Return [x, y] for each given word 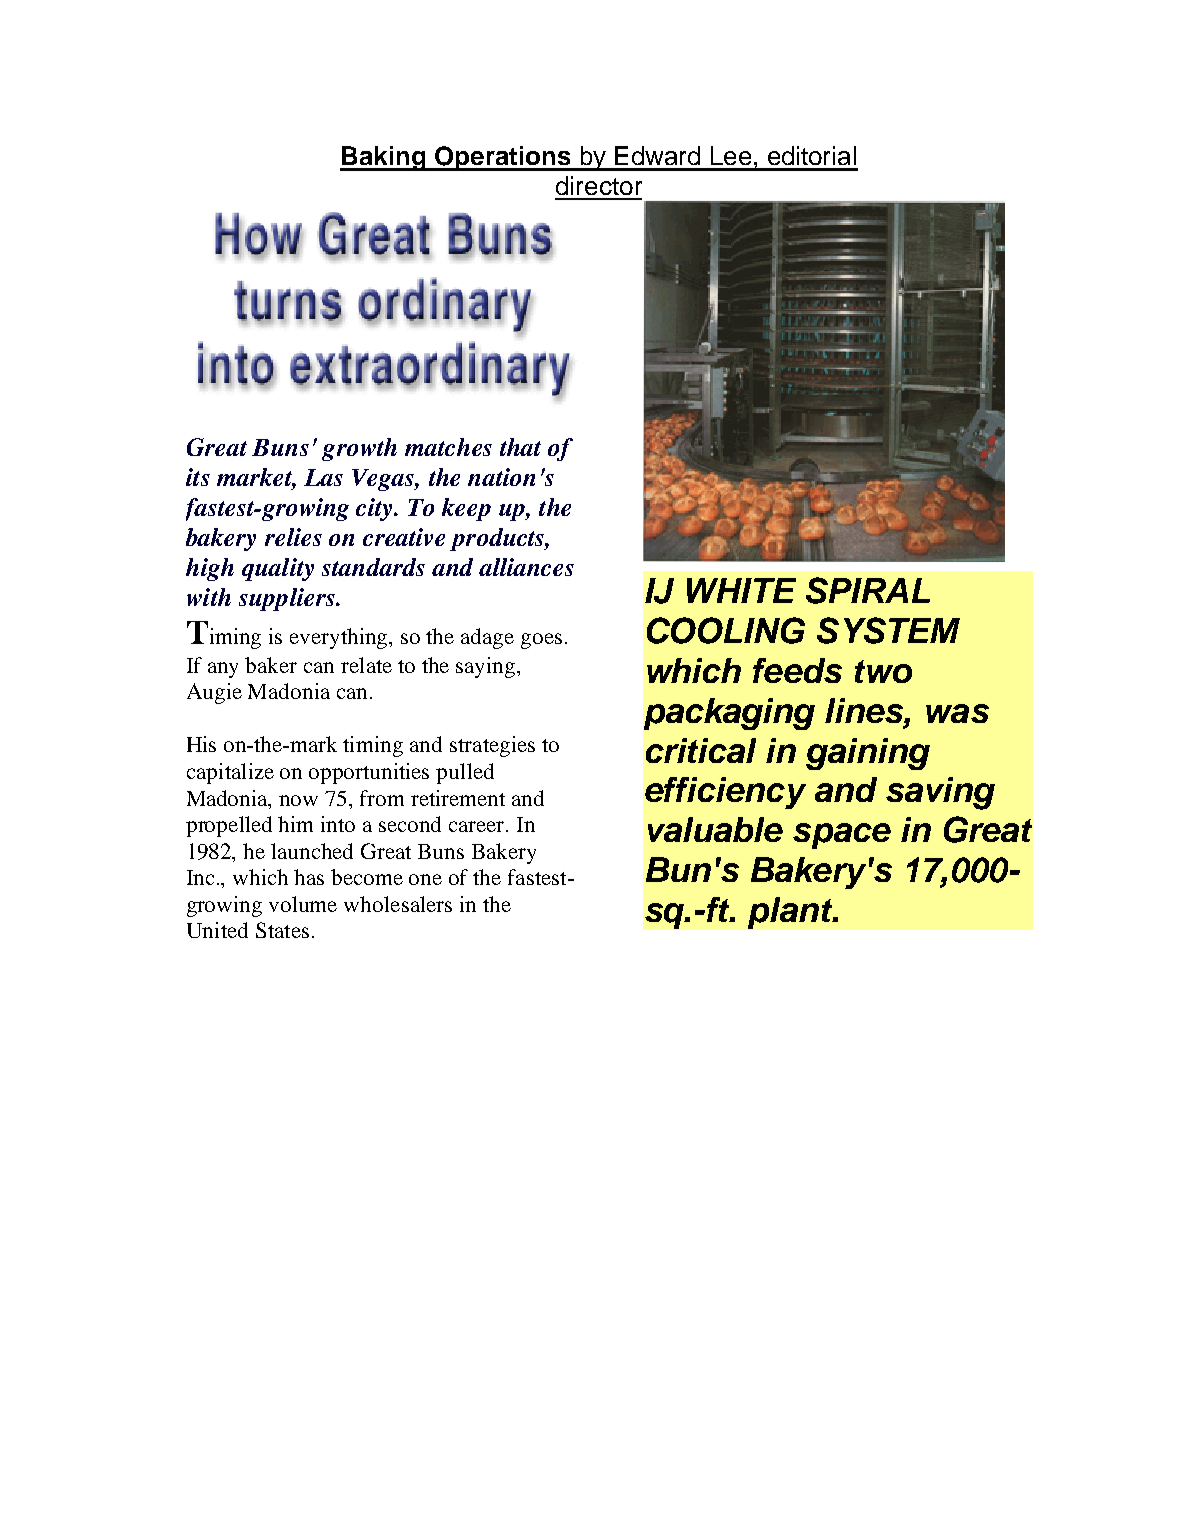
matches [448, 447]
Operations [503, 158]
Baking [384, 158]
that [520, 447]
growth [359, 449]
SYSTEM [888, 630]
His [201, 744]
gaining [868, 754]
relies [293, 537]
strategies [492, 746]
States [282, 930]
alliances [526, 567]
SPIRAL [868, 590]
